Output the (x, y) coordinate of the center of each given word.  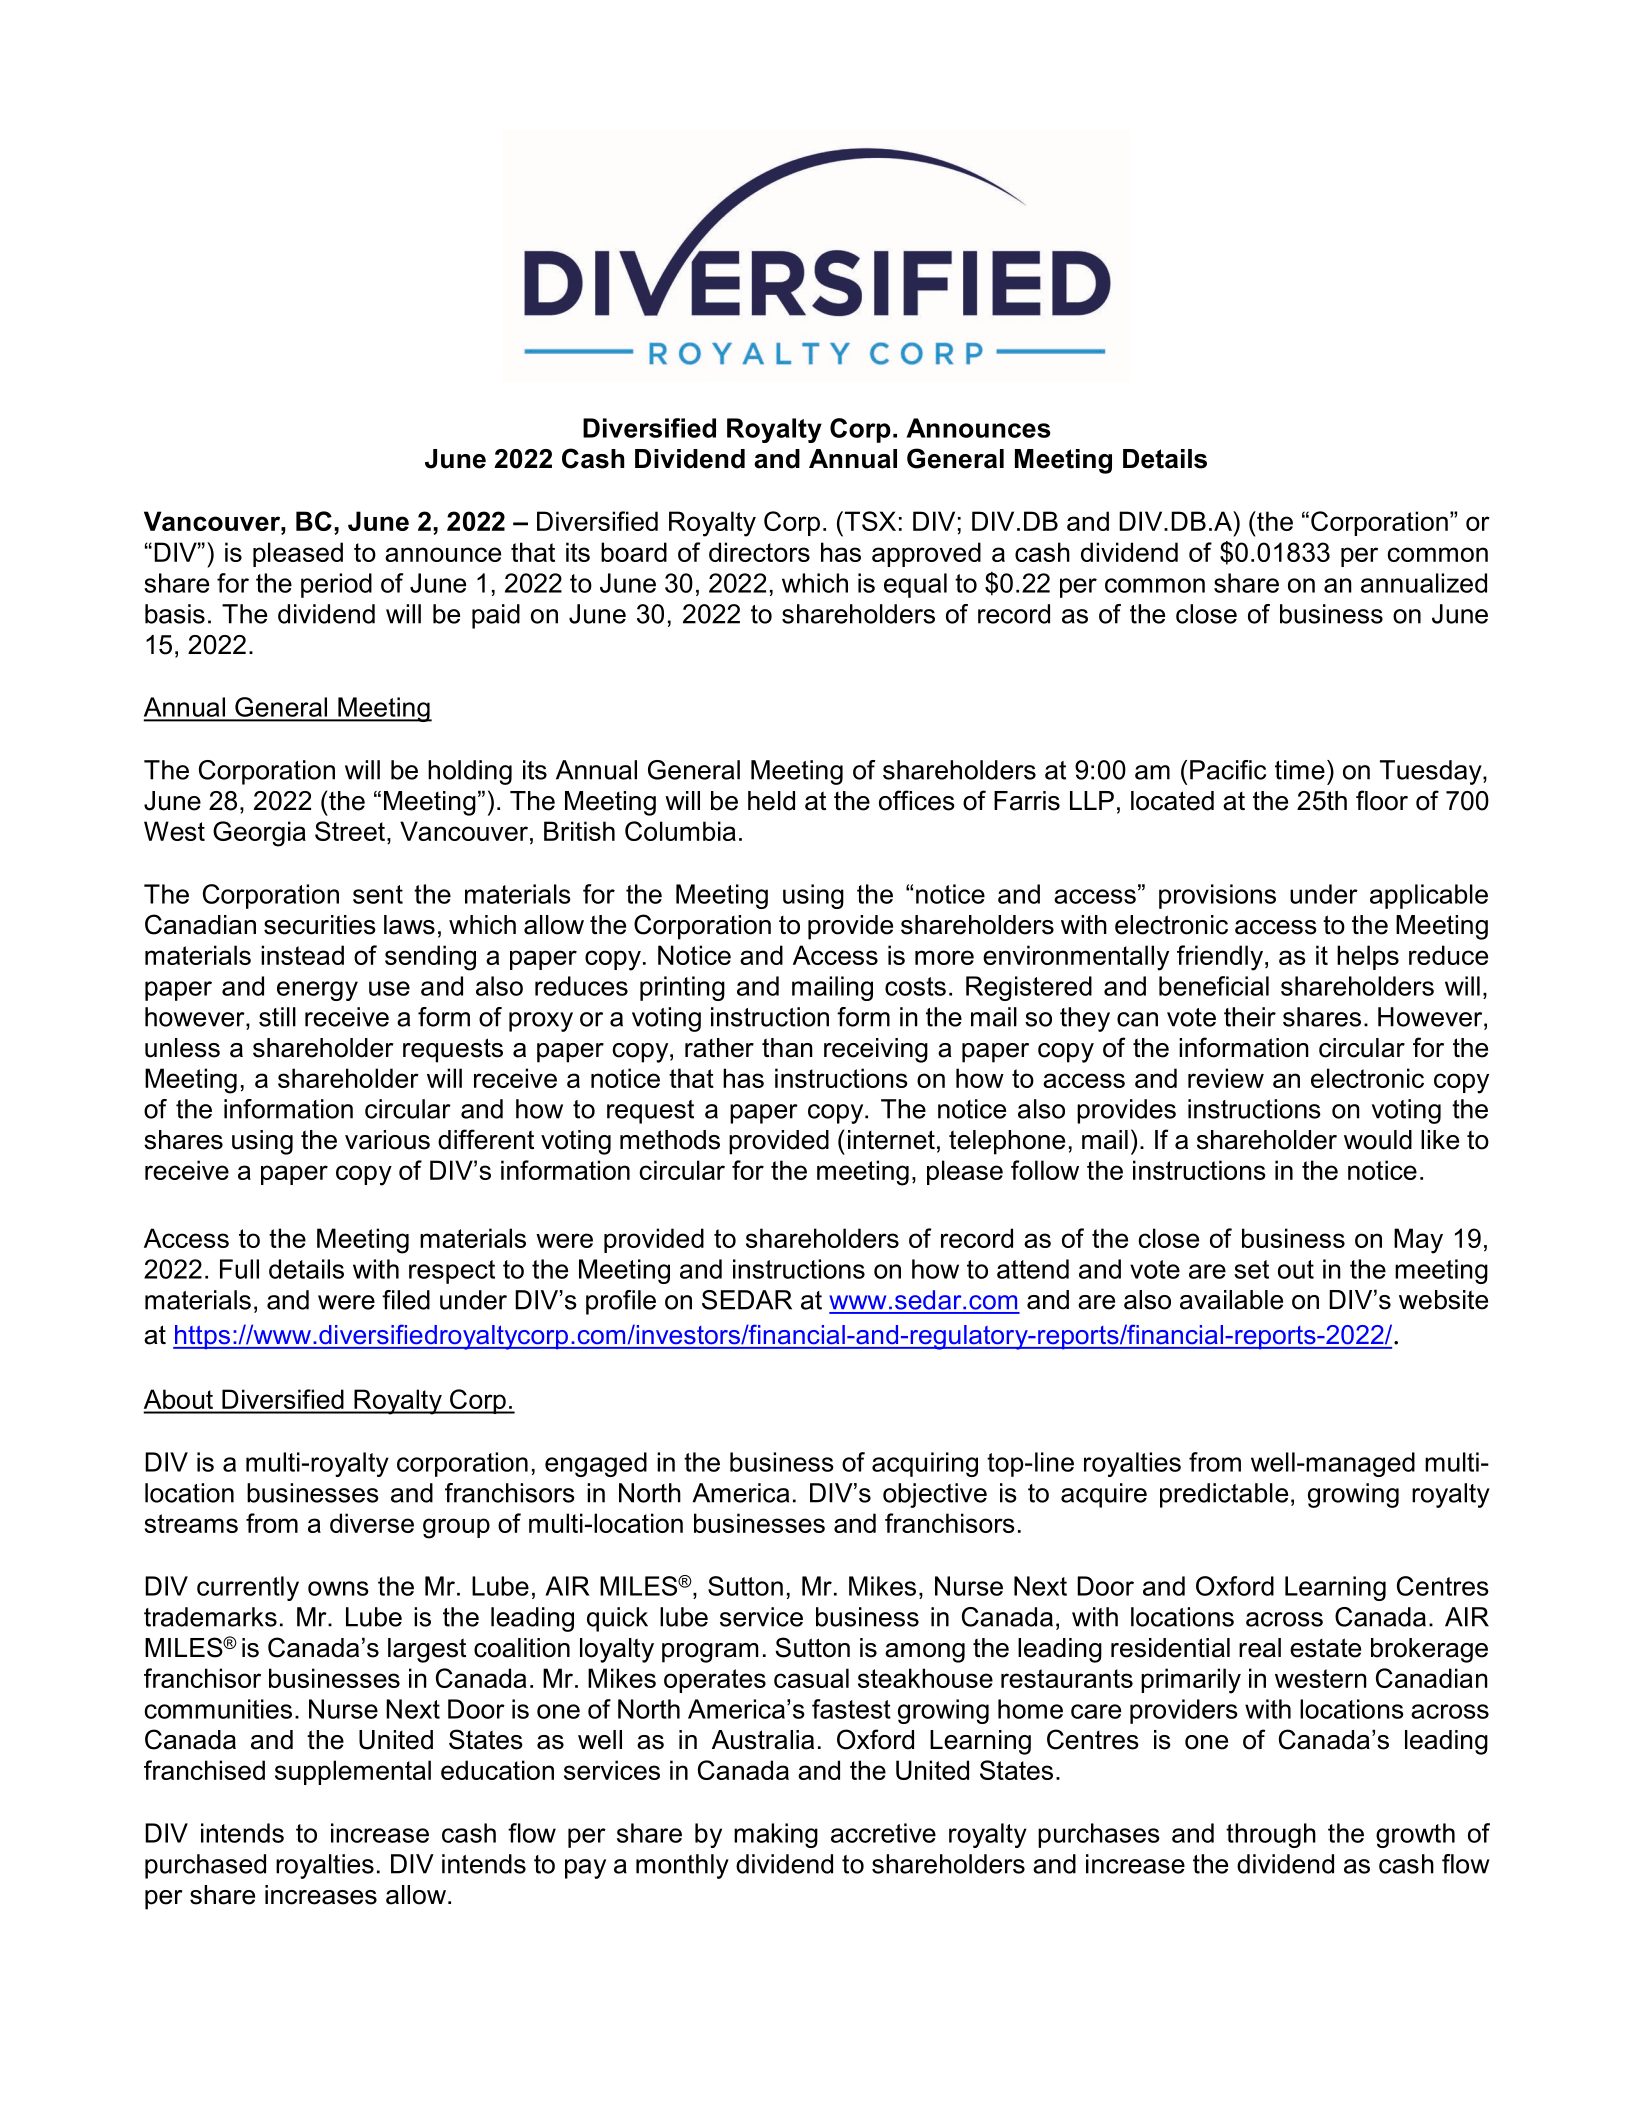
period (336, 585)
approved (926, 554)
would (1378, 1140)
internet (891, 1140)
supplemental (353, 1772)
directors (759, 552)
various (387, 1140)
